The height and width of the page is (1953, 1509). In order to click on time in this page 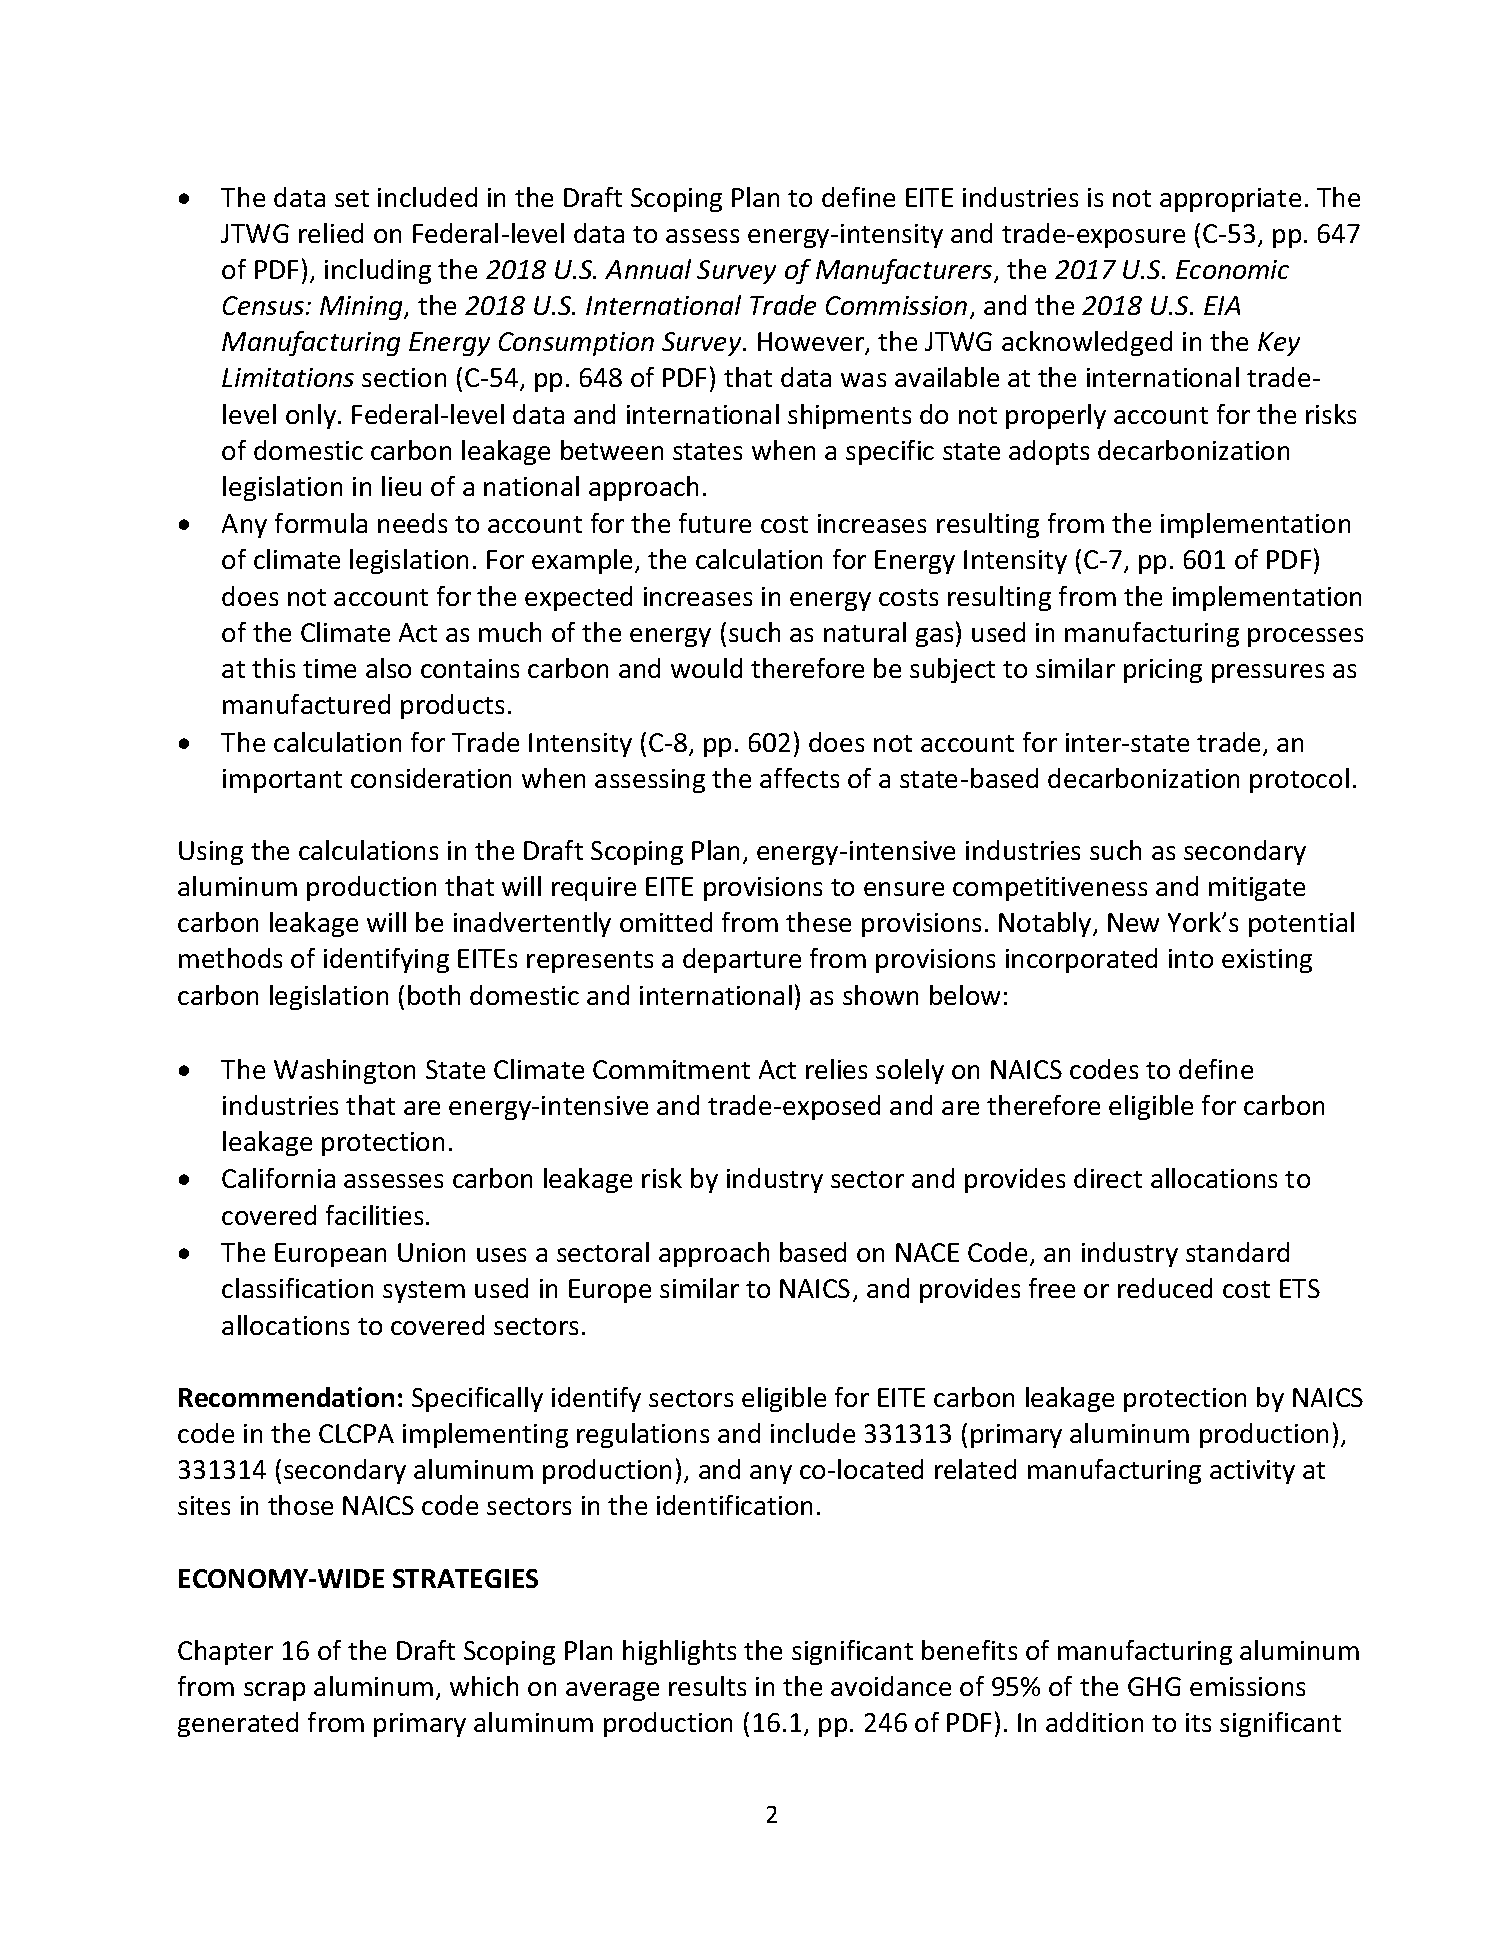, I will do `click(329, 668)`.
